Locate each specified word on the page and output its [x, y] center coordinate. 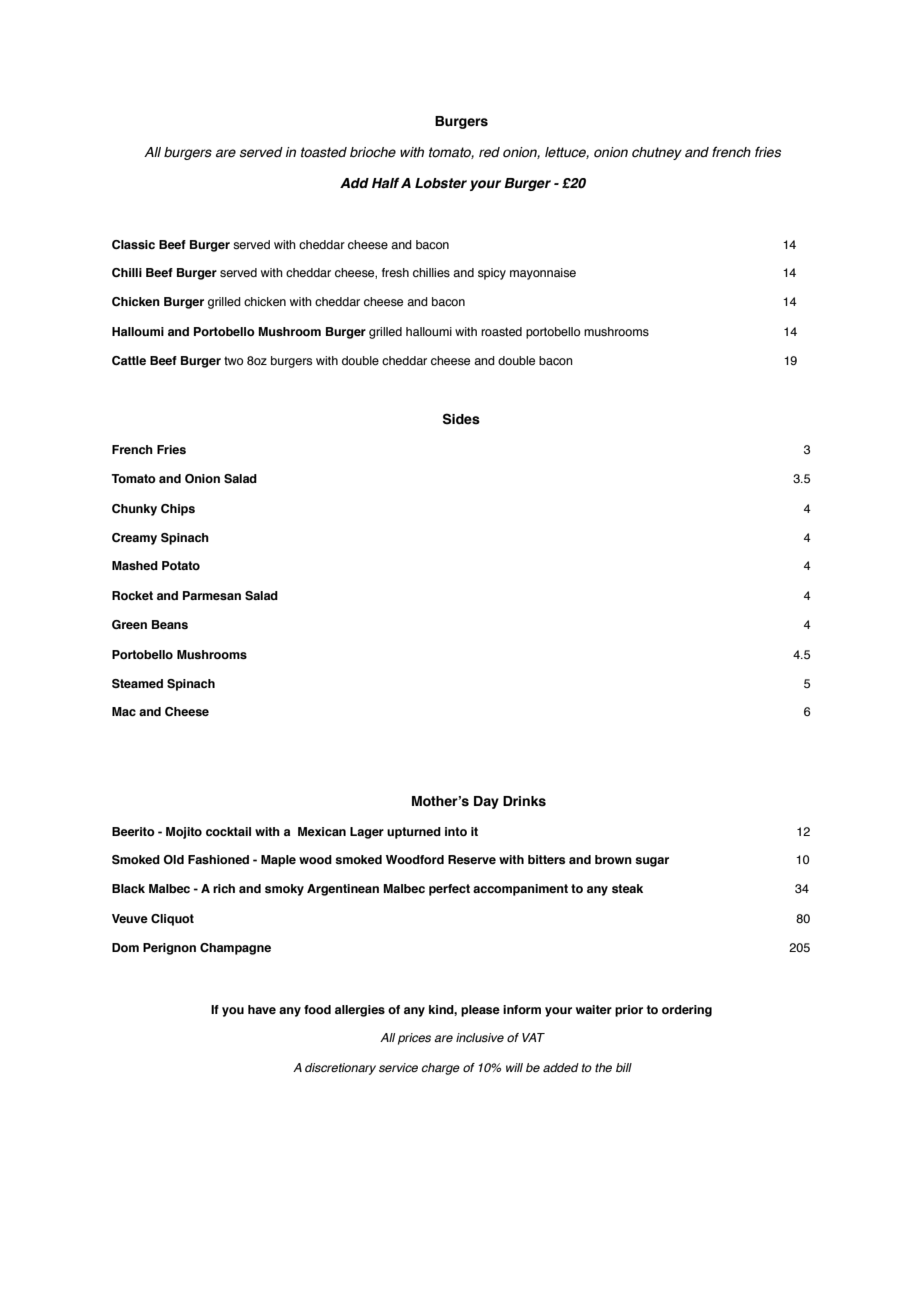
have [262, 1009]
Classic [133, 245]
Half [386, 183]
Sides [461, 419]
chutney [657, 153]
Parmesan [212, 596]
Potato [181, 565]
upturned [414, 833]
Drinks [524, 801]
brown [613, 859]
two [233, 360]
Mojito [184, 833]
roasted [501, 331]
